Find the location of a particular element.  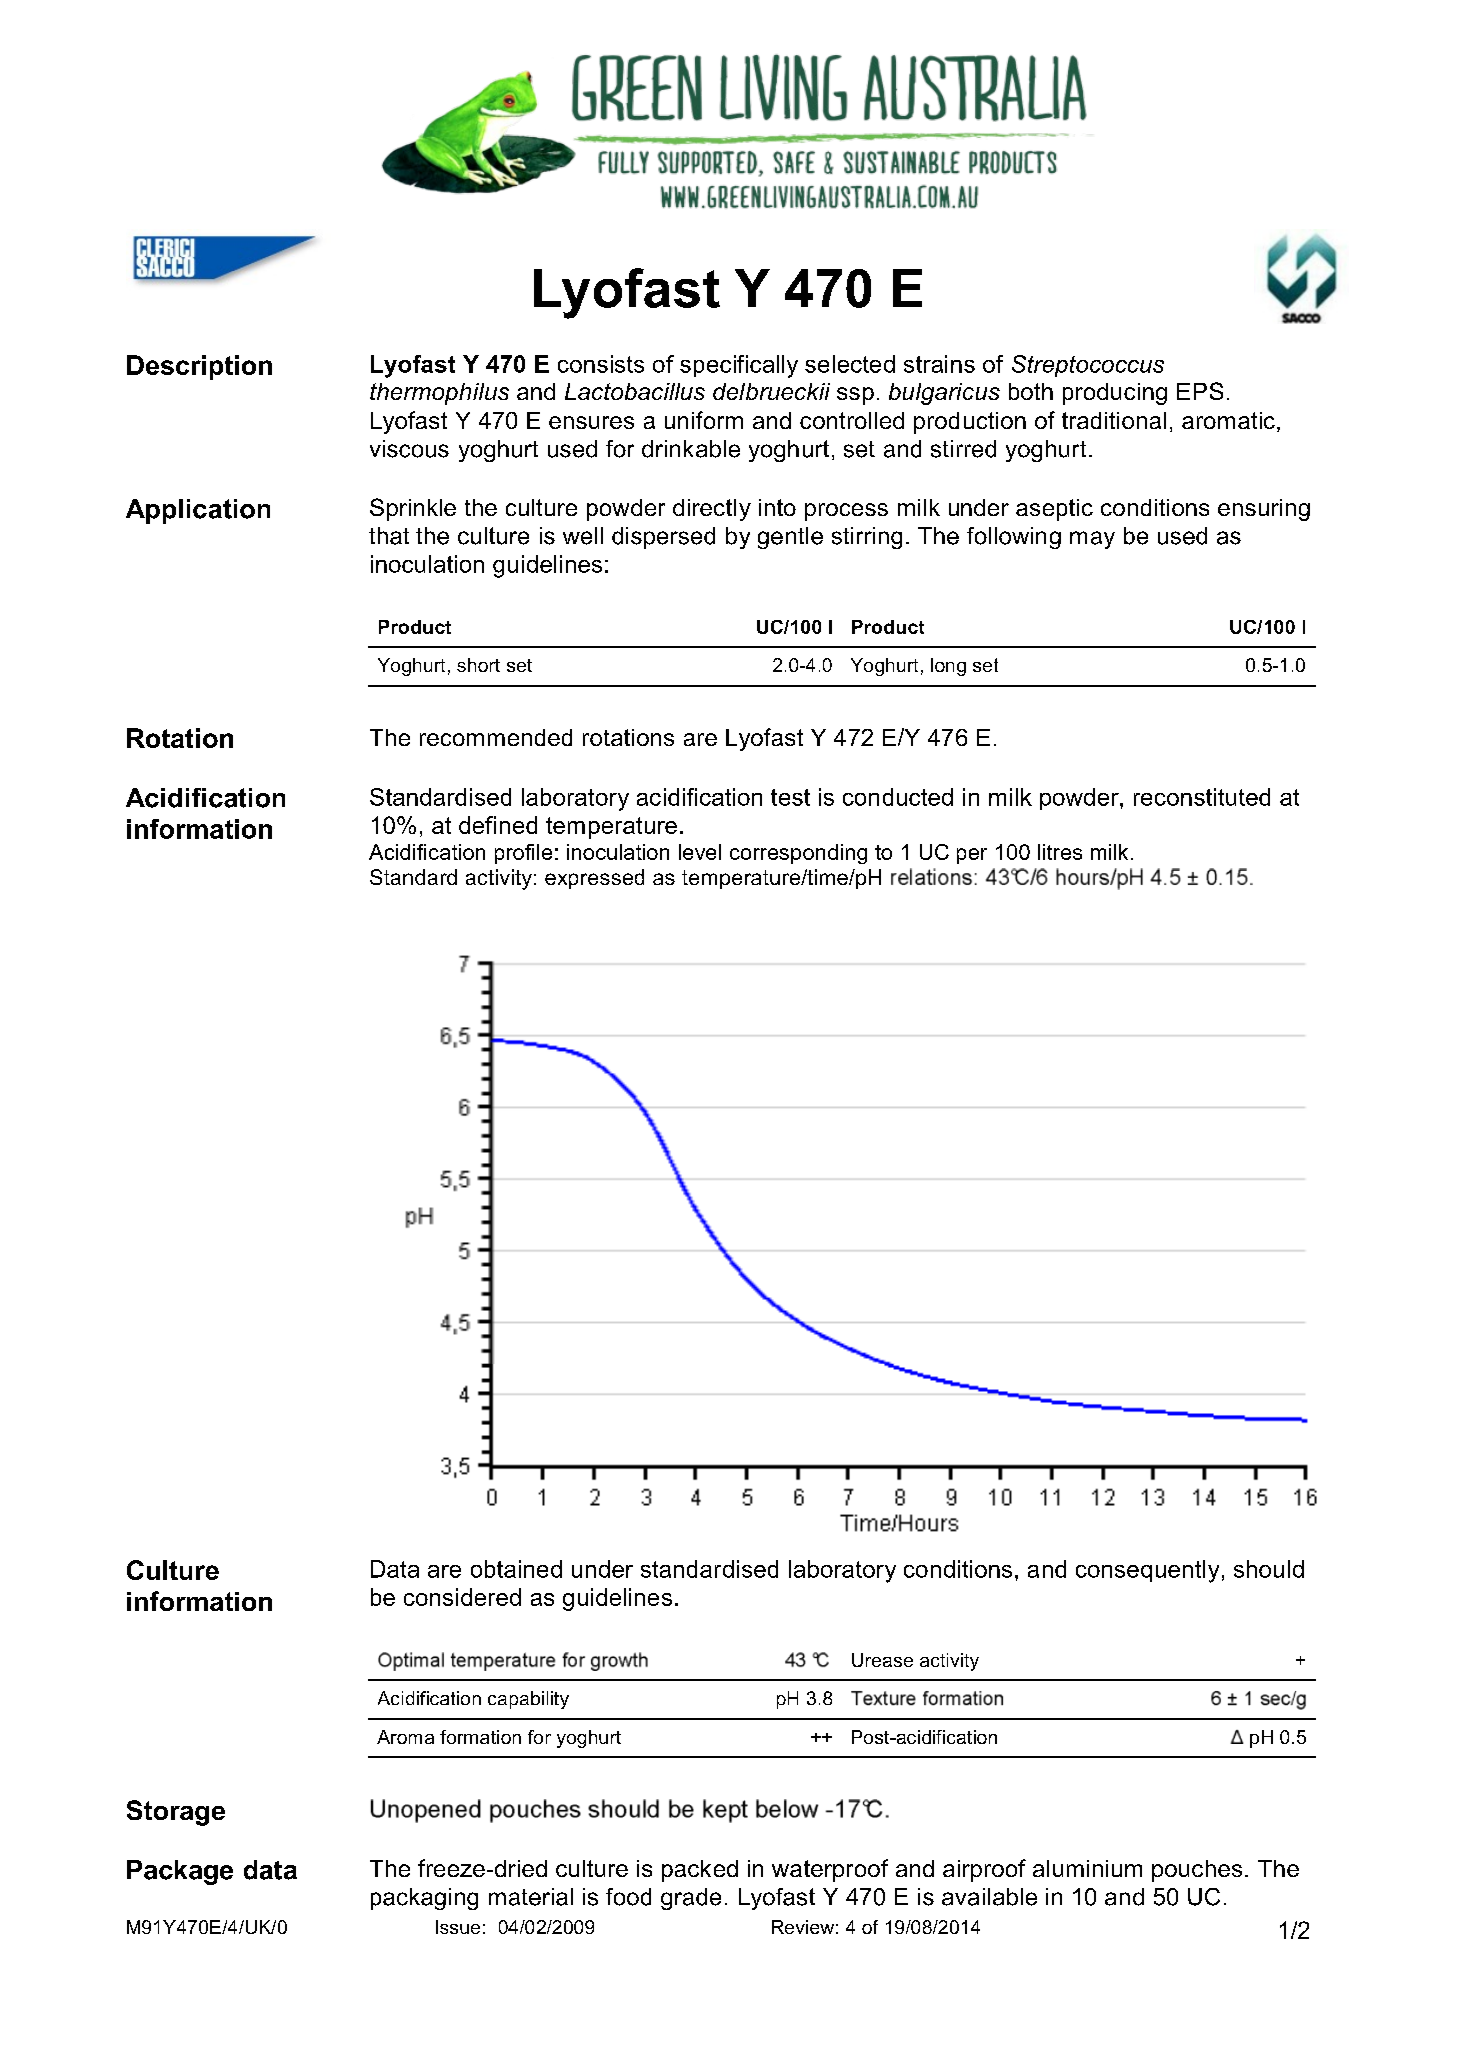

considered is located at coordinates (462, 1597).
